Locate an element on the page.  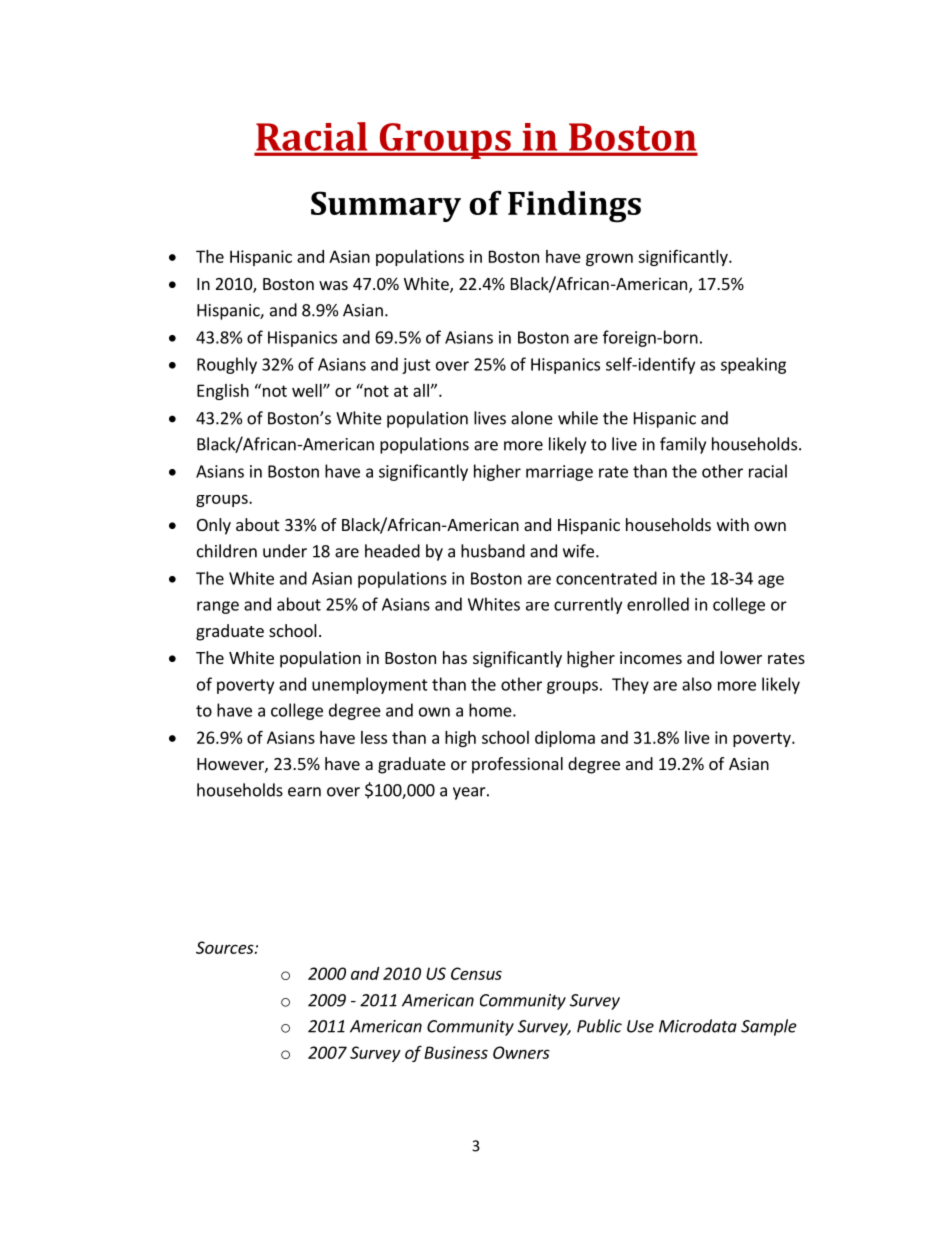
Findings is located at coordinates (574, 207).
